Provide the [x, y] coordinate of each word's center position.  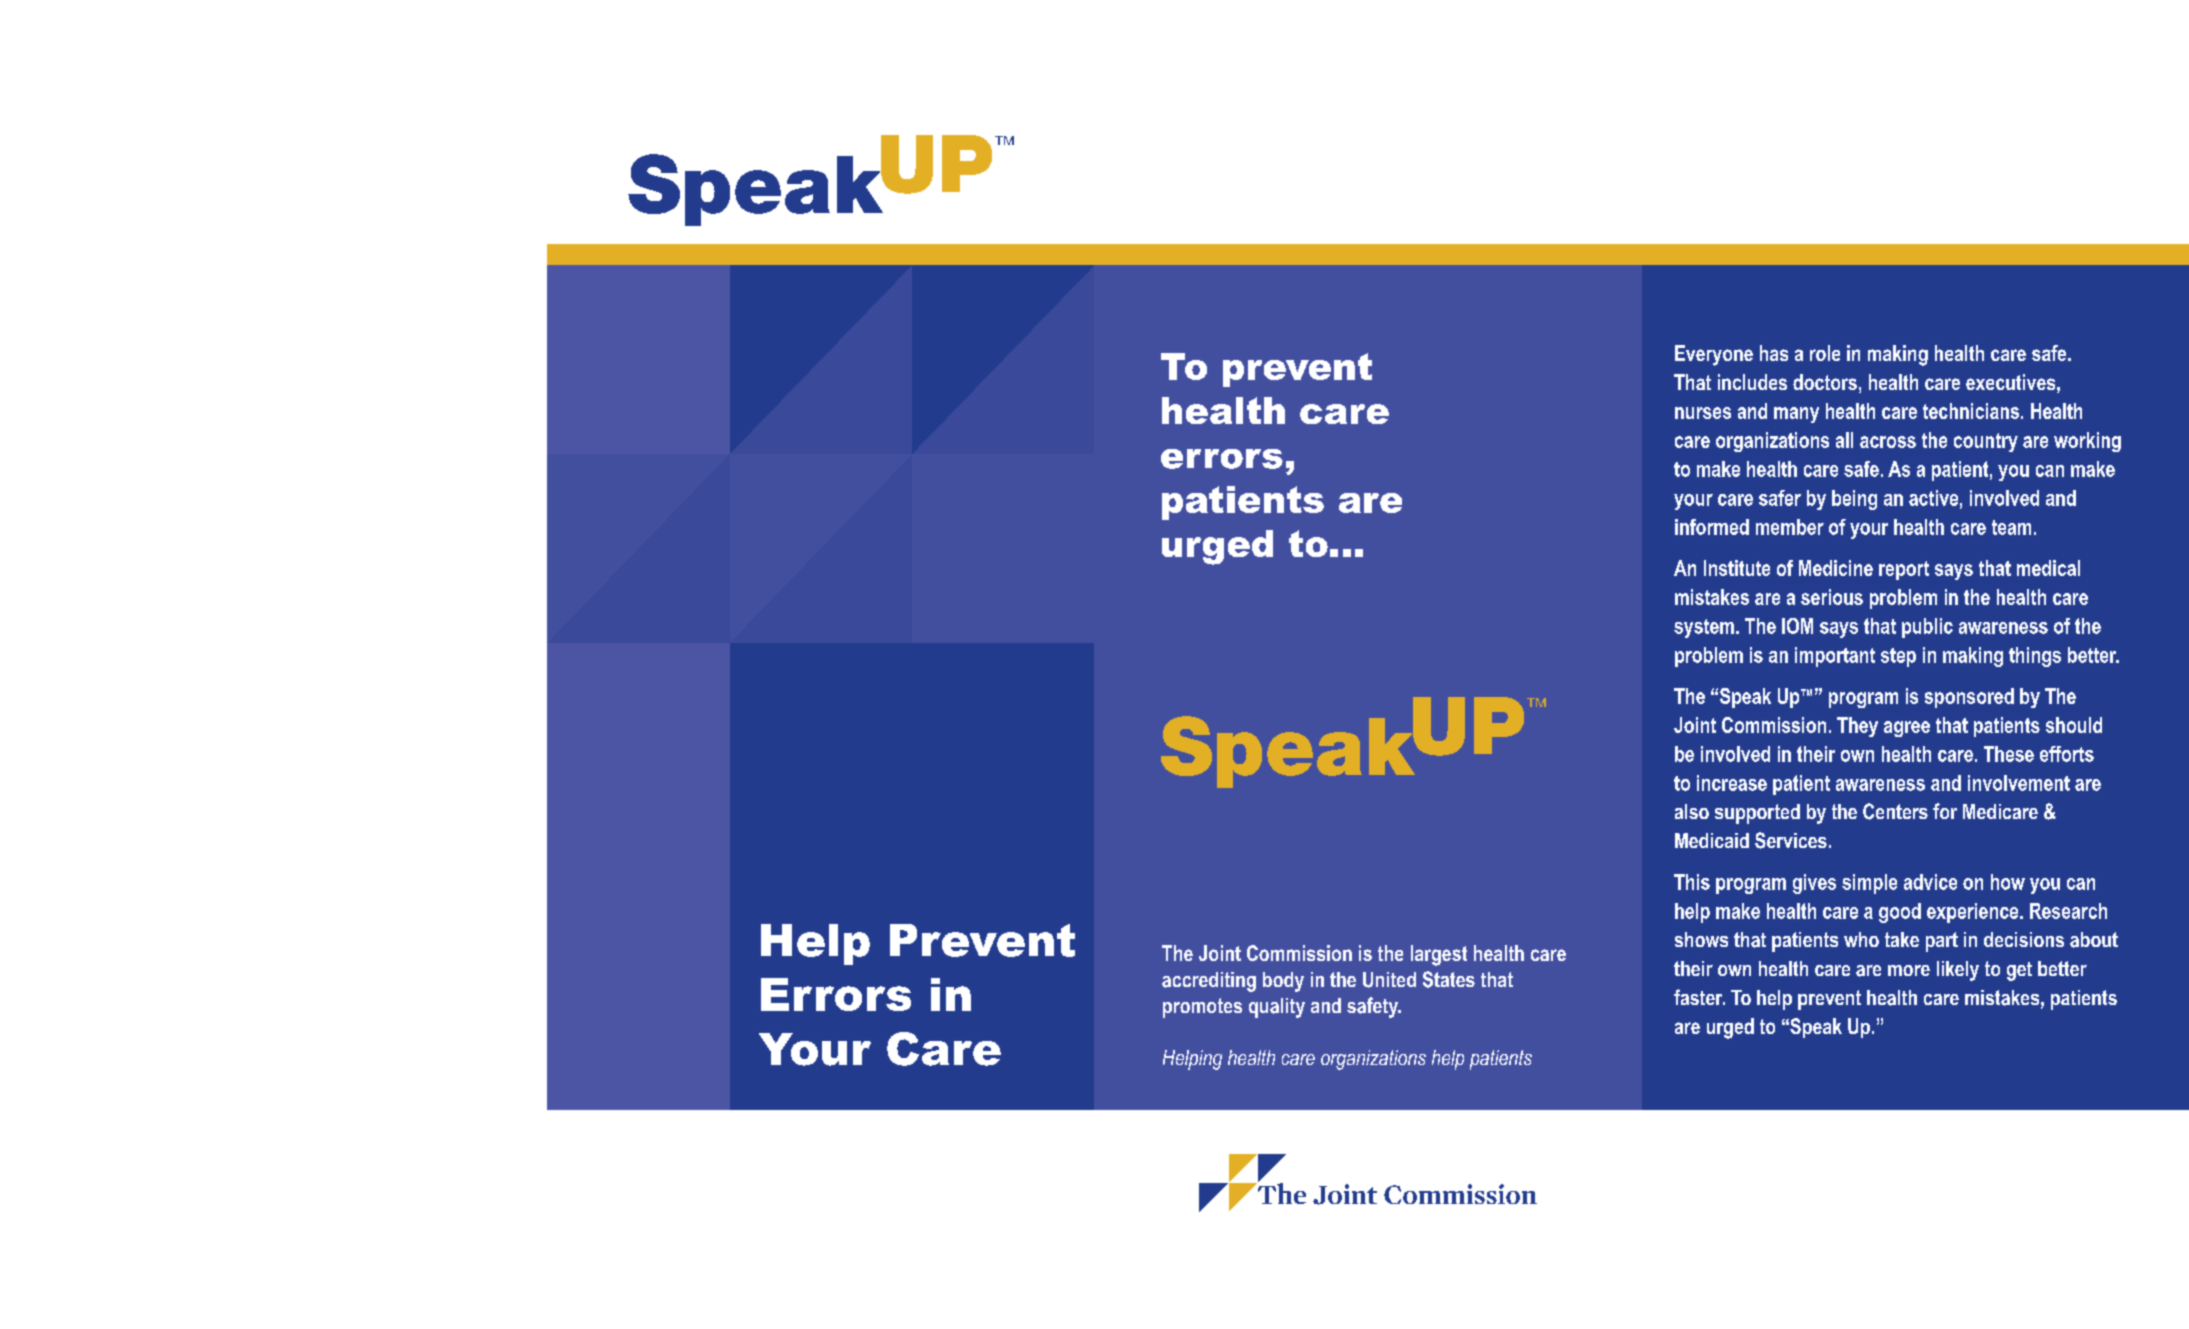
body [1283, 982]
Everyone [1714, 355]
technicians [1972, 411]
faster [1699, 997]
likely [1958, 971]
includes [1752, 382]
